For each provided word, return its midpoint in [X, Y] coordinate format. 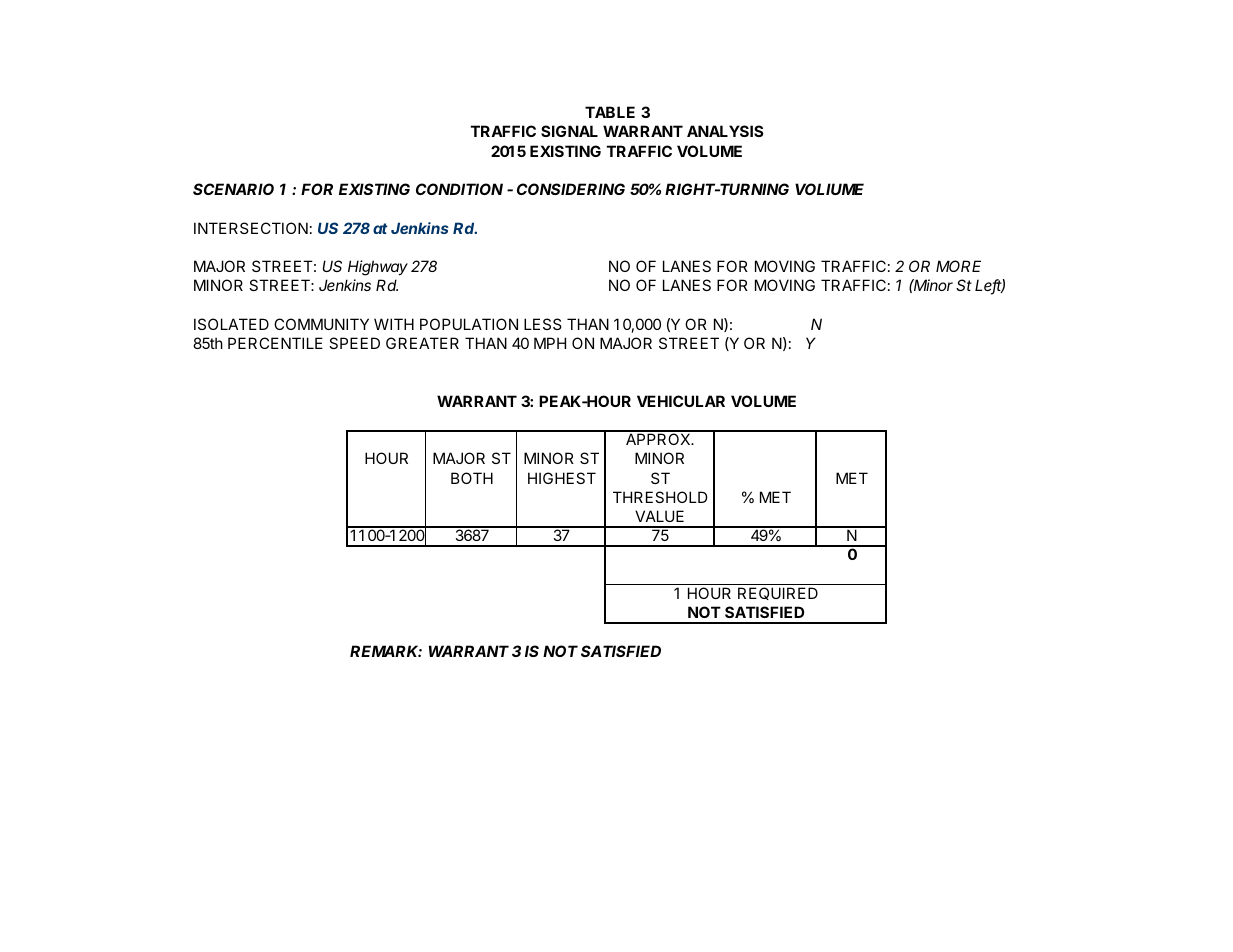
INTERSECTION [251, 228]
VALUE [659, 516]
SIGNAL [569, 131]
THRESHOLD [660, 497]
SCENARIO [233, 189]
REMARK [386, 651]
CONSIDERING [571, 189]
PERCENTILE [275, 343]
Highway [378, 268]
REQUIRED [778, 593]
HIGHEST [562, 478]
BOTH [472, 478]
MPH [550, 343]
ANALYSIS [725, 131]
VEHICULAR [681, 401]
